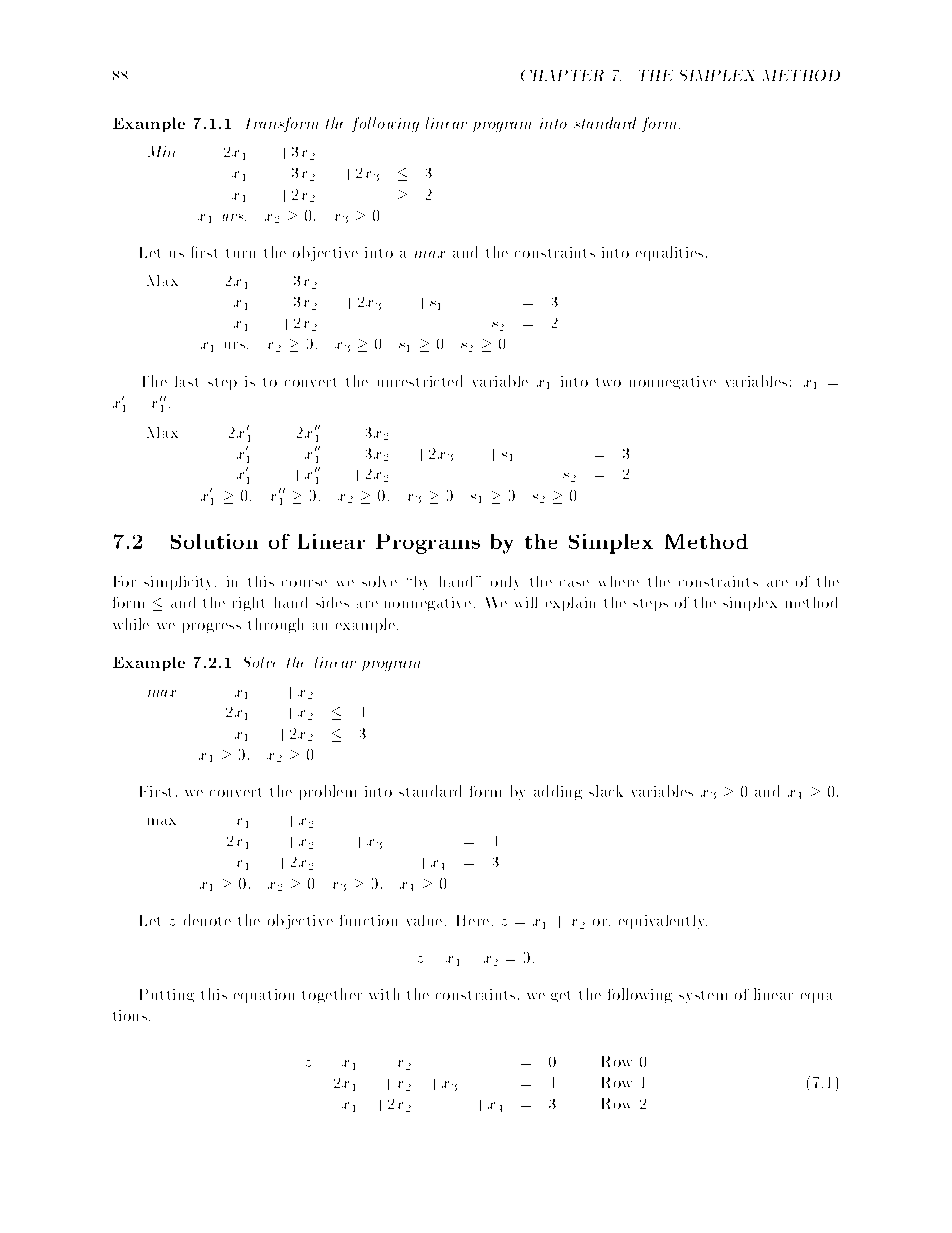  I want to click on case, so click(574, 583).
